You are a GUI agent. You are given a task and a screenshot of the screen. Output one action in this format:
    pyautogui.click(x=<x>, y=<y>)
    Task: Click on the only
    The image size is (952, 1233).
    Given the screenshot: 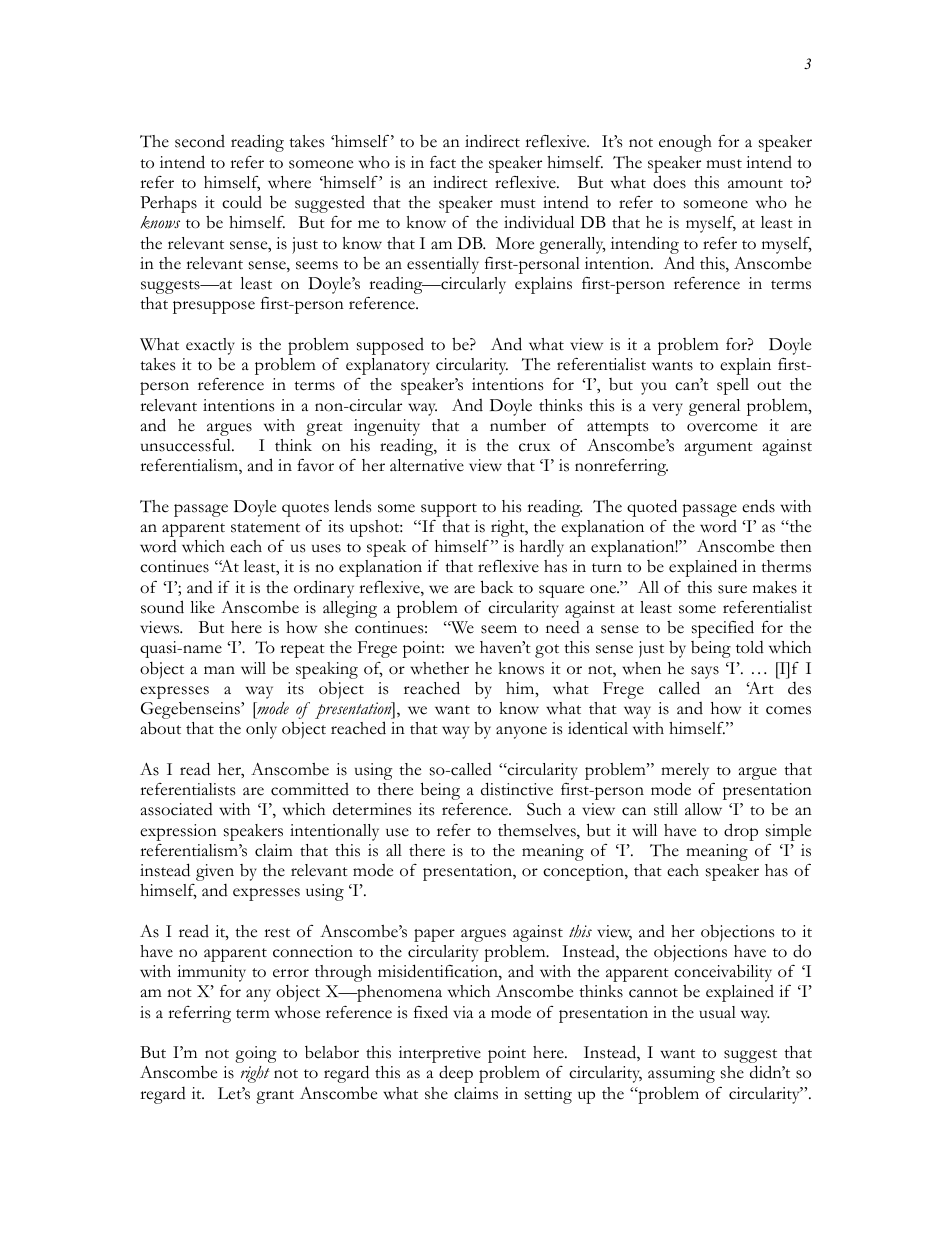 What is the action you would take?
    pyautogui.click(x=261, y=730)
